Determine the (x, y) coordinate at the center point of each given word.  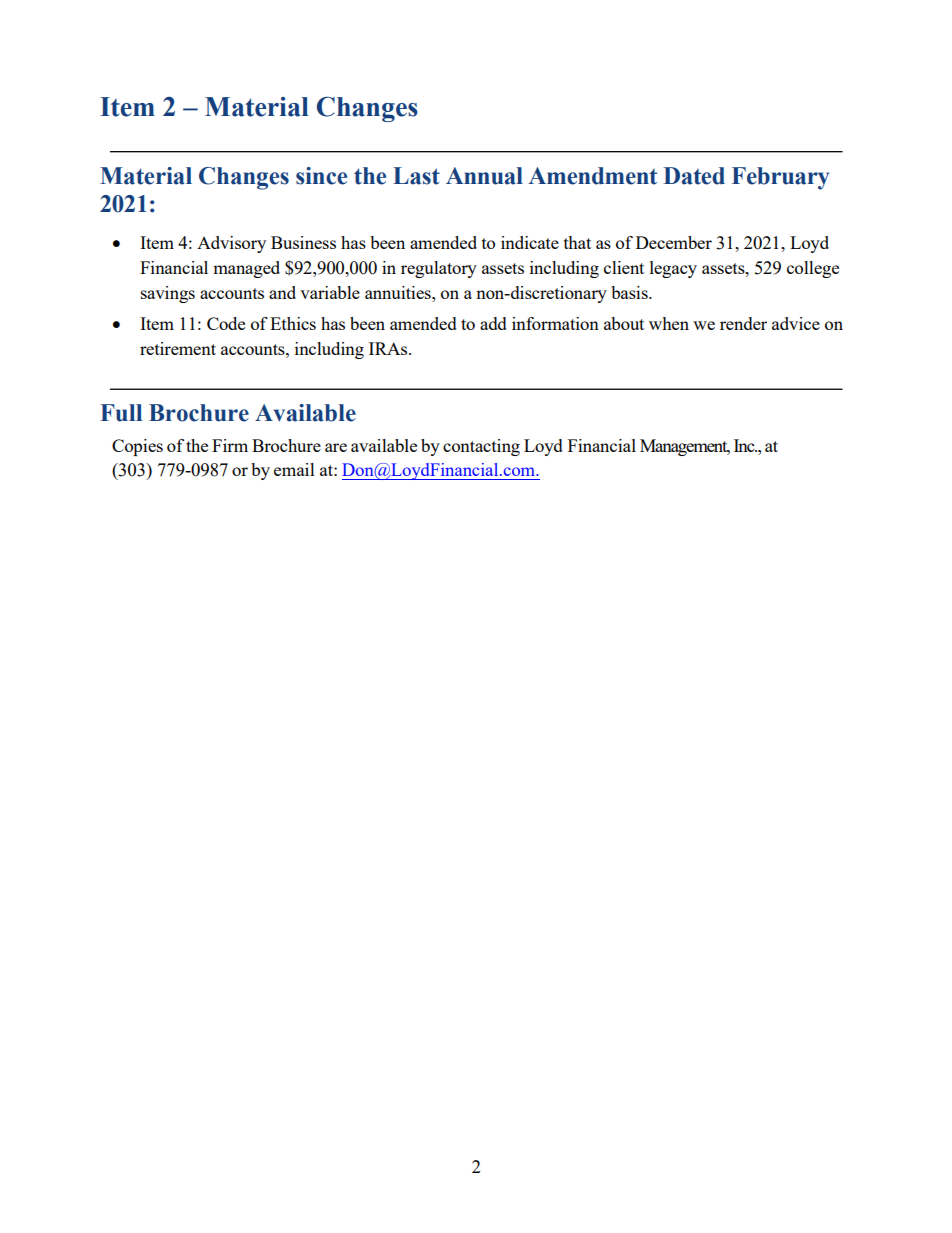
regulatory (439, 269)
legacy (673, 269)
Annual (484, 176)
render (743, 323)
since (321, 176)
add (493, 323)
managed (246, 269)
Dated (694, 176)
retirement (178, 348)
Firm (230, 445)
